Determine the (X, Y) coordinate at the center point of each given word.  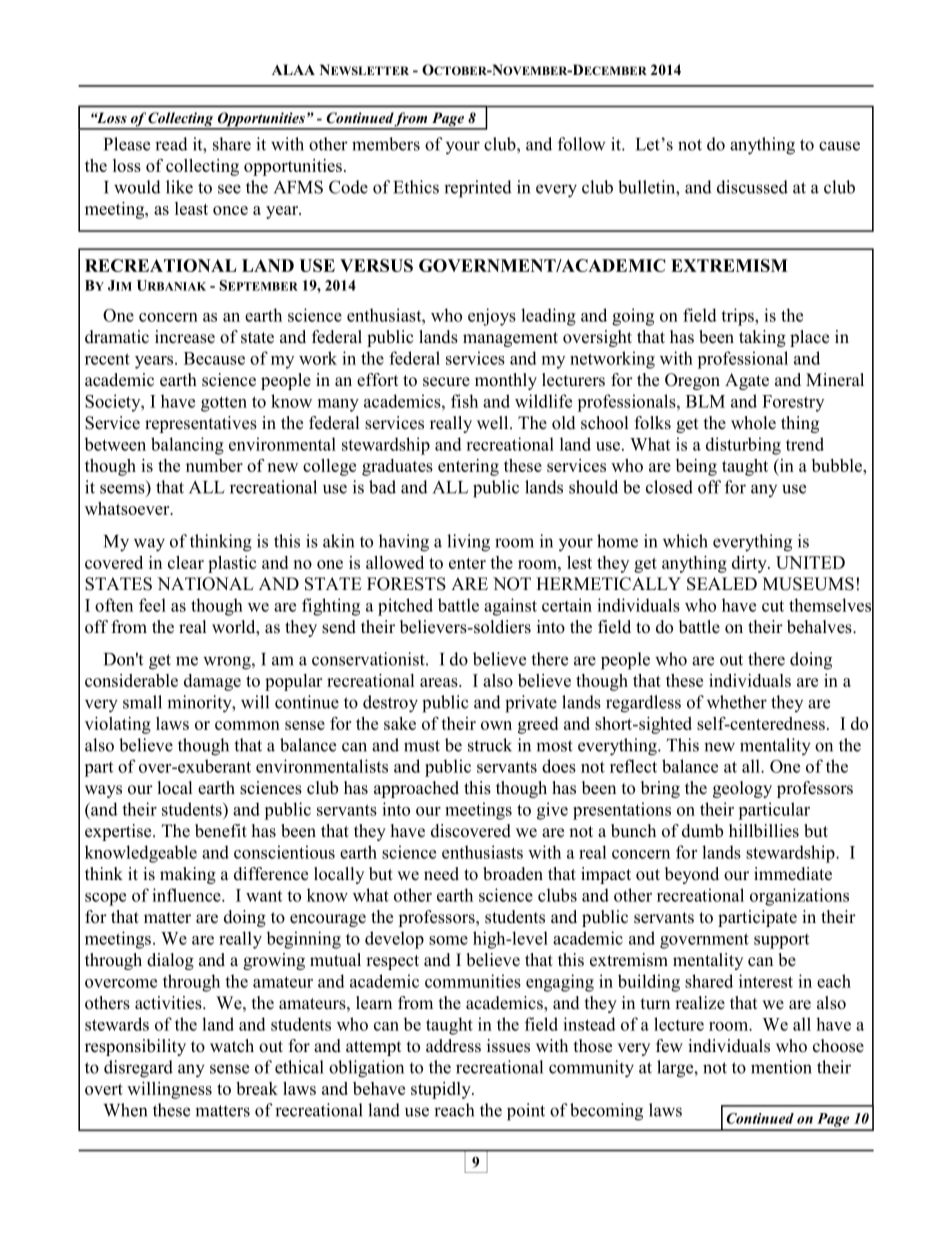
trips (738, 317)
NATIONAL (205, 584)
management (510, 339)
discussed (752, 187)
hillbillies (764, 831)
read (171, 144)
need (441, 874)
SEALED (722, 584)
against (510, 607)
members (386, 144)
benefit (221, 831)
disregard (138, 1069)
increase (185, 337)
